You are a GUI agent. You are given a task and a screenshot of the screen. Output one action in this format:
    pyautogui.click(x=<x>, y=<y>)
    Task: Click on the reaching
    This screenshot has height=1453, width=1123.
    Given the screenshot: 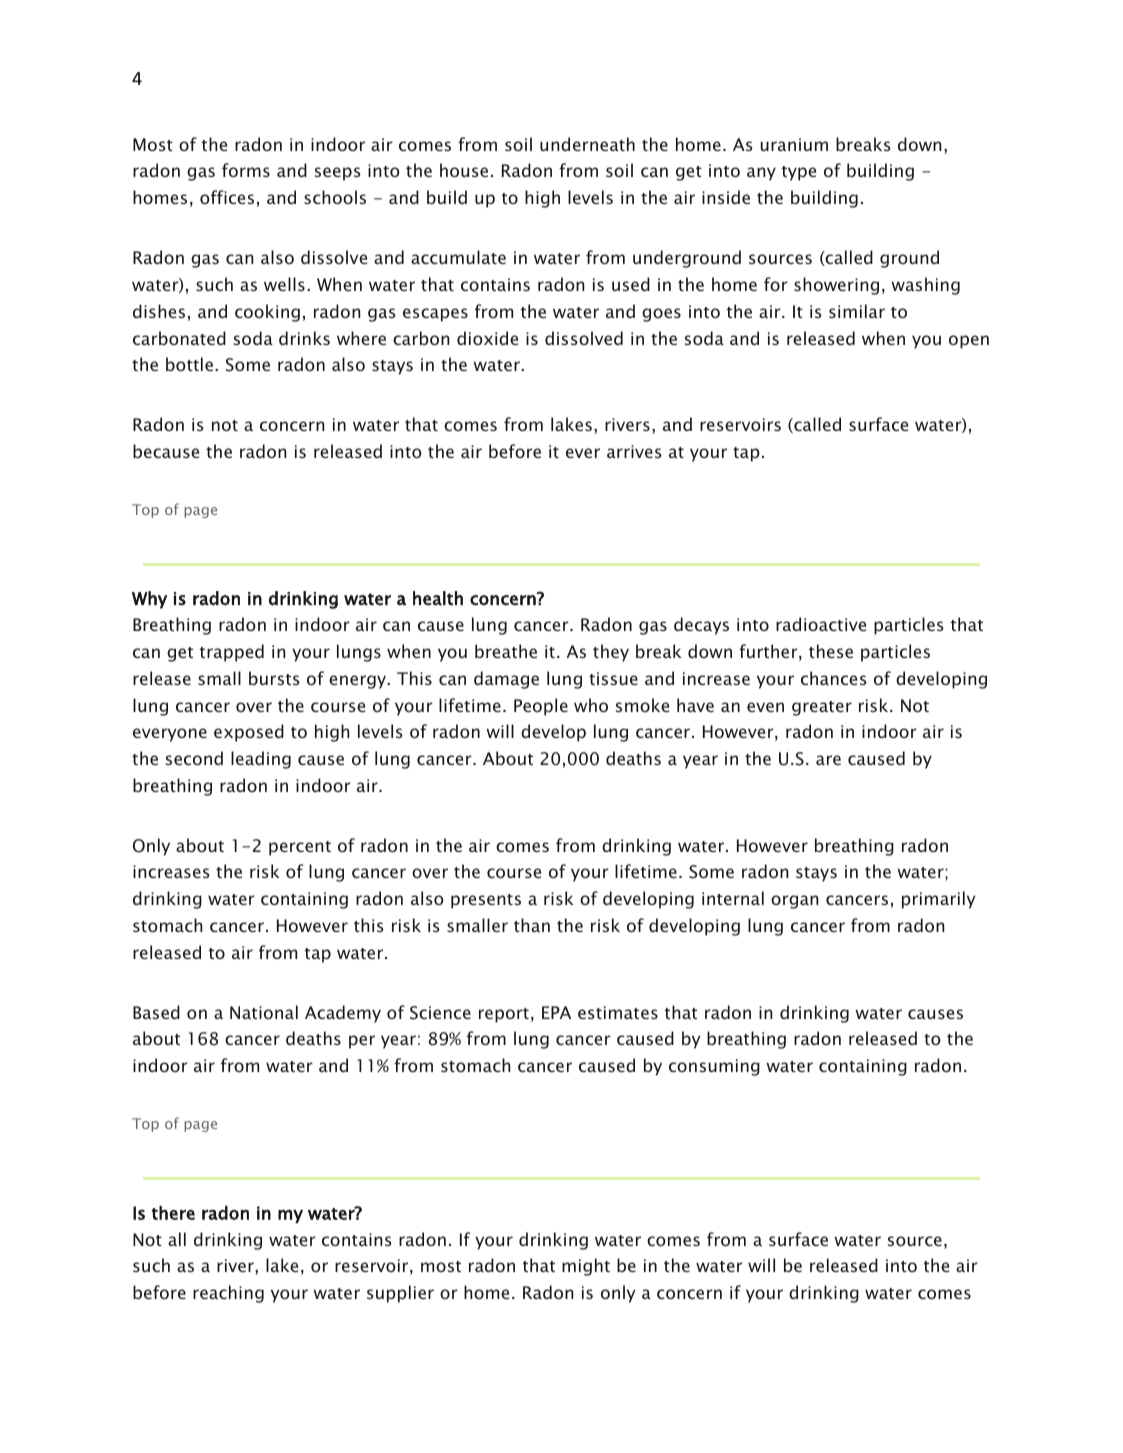 What is the action you would take?
    pyautogui.click(x=228, y=1294)
